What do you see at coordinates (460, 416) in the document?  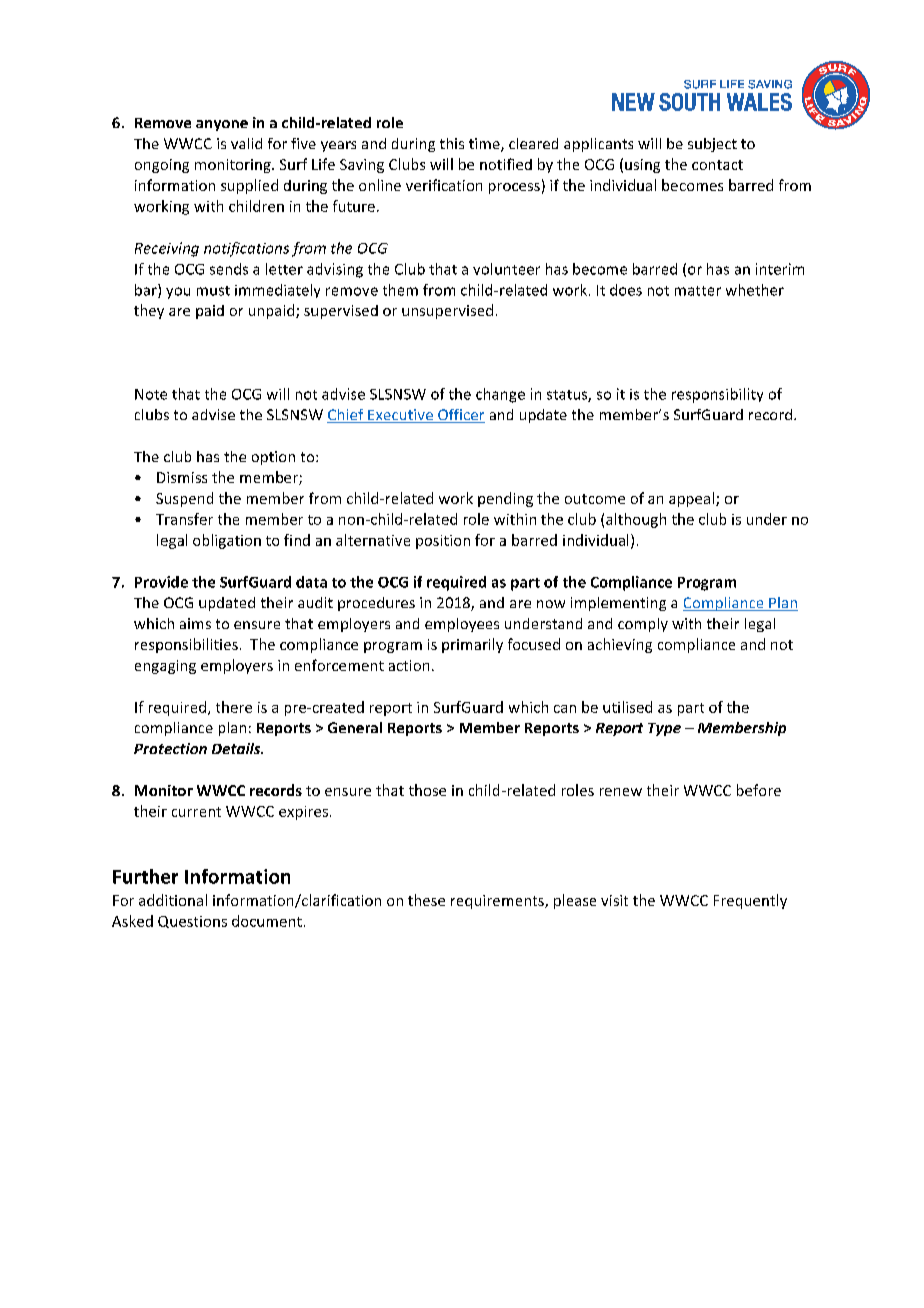 I see `Officer` at bounding box center [460, 416].
